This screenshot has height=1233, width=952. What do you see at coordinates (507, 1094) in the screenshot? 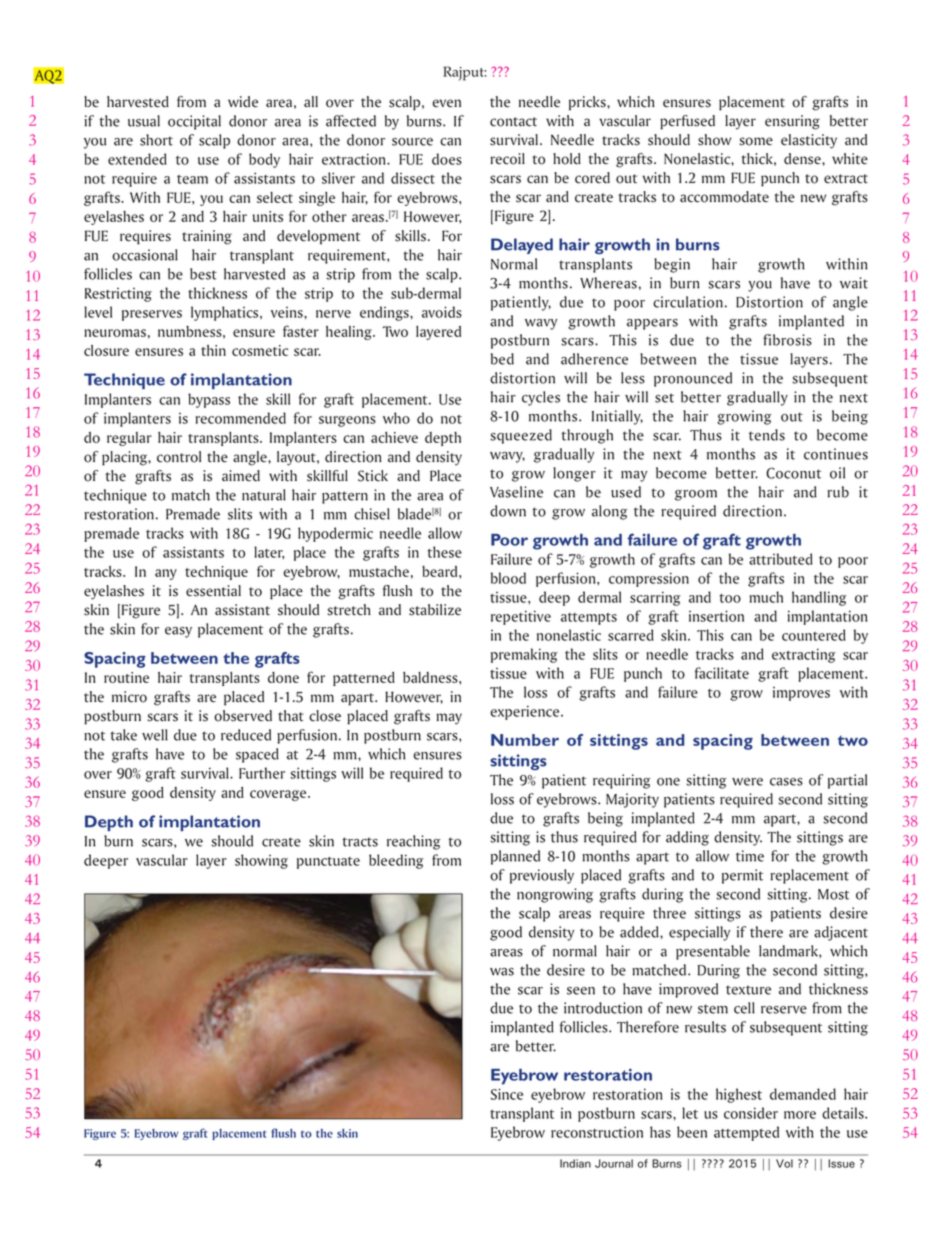
I see `Since` at bounding box center [507, 1094].
